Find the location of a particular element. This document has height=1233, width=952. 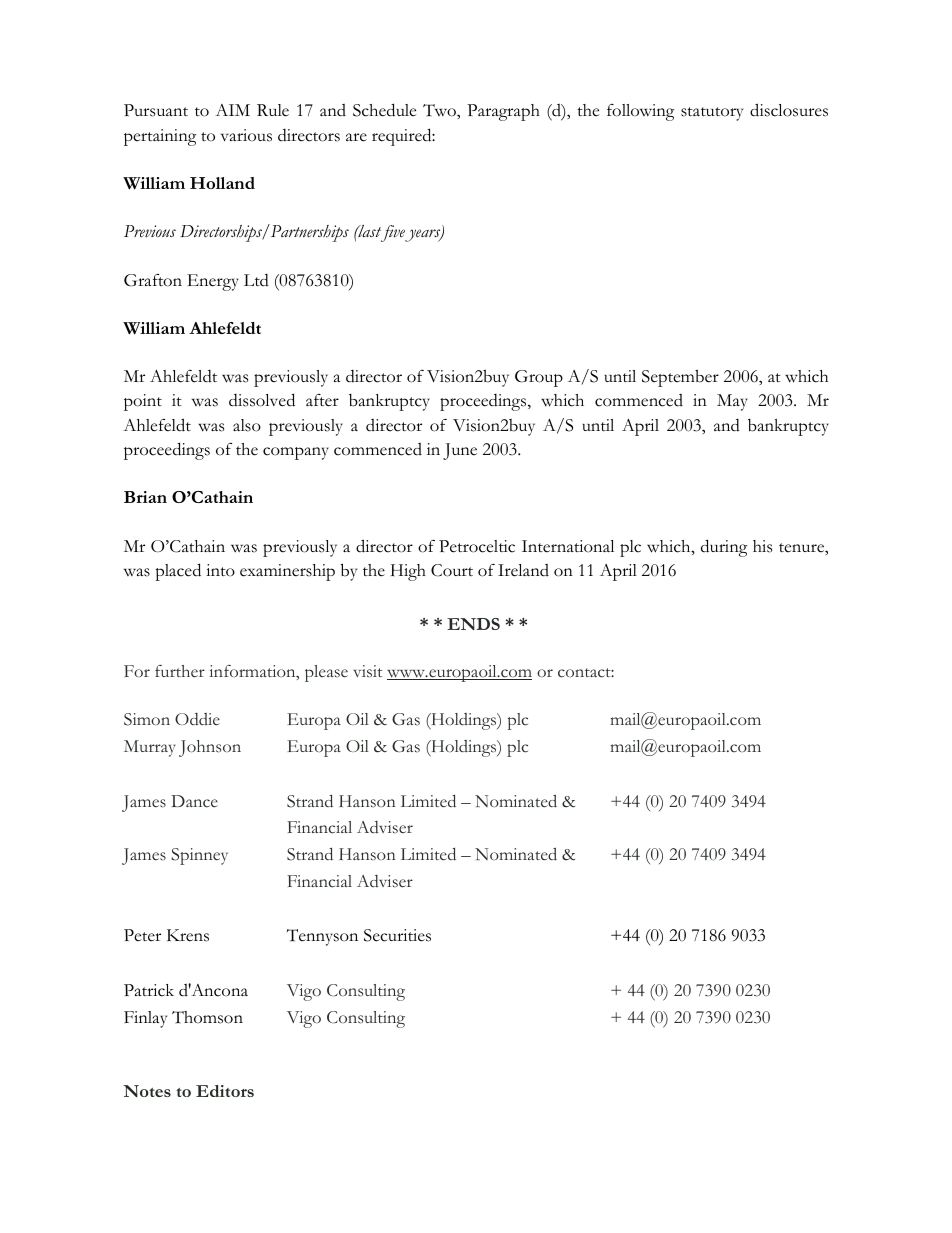

into is located at coordinates (220, 570).
